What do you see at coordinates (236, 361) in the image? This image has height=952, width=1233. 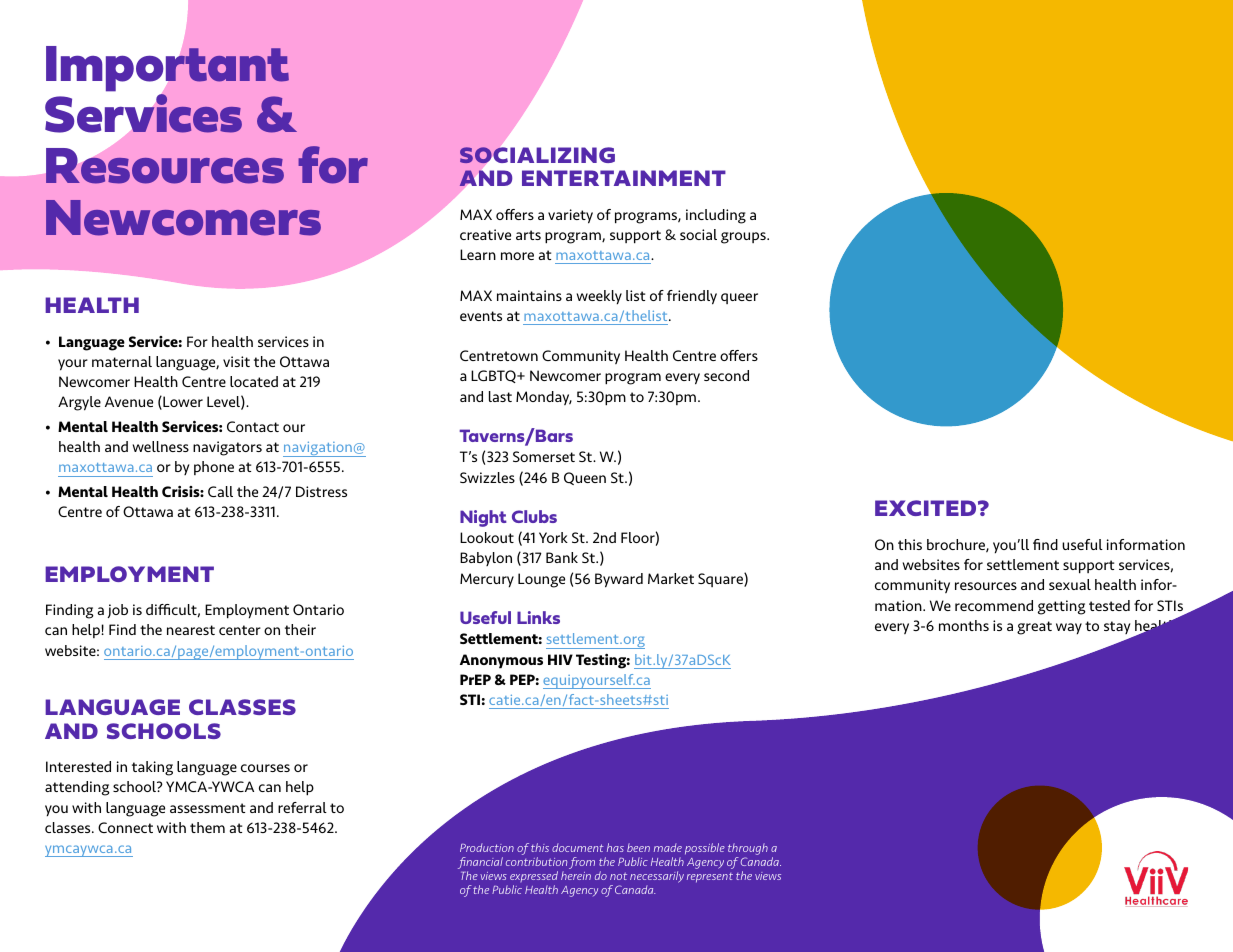 I see `visit` at bounding box center [236, 361].
